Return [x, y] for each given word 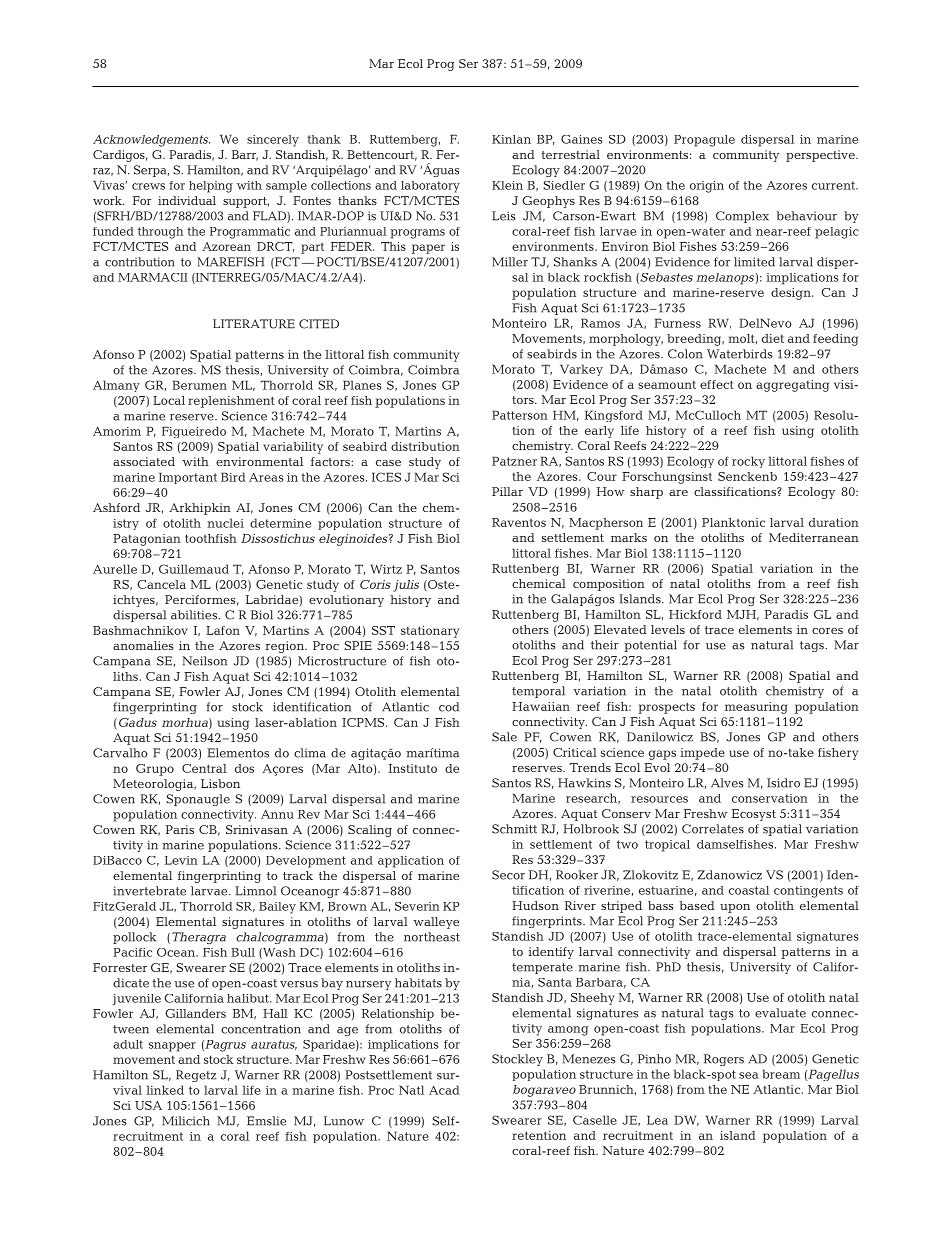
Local [169, 400]
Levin [181, 860]
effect [717, 384]
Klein [507, 185]
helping [211, 187]
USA [148, 1105]
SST [383, 630]
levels [668, 629]
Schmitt [514, 829]
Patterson [520, 415]
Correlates [713, 829]
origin [707, 187]
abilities [195, 615]
